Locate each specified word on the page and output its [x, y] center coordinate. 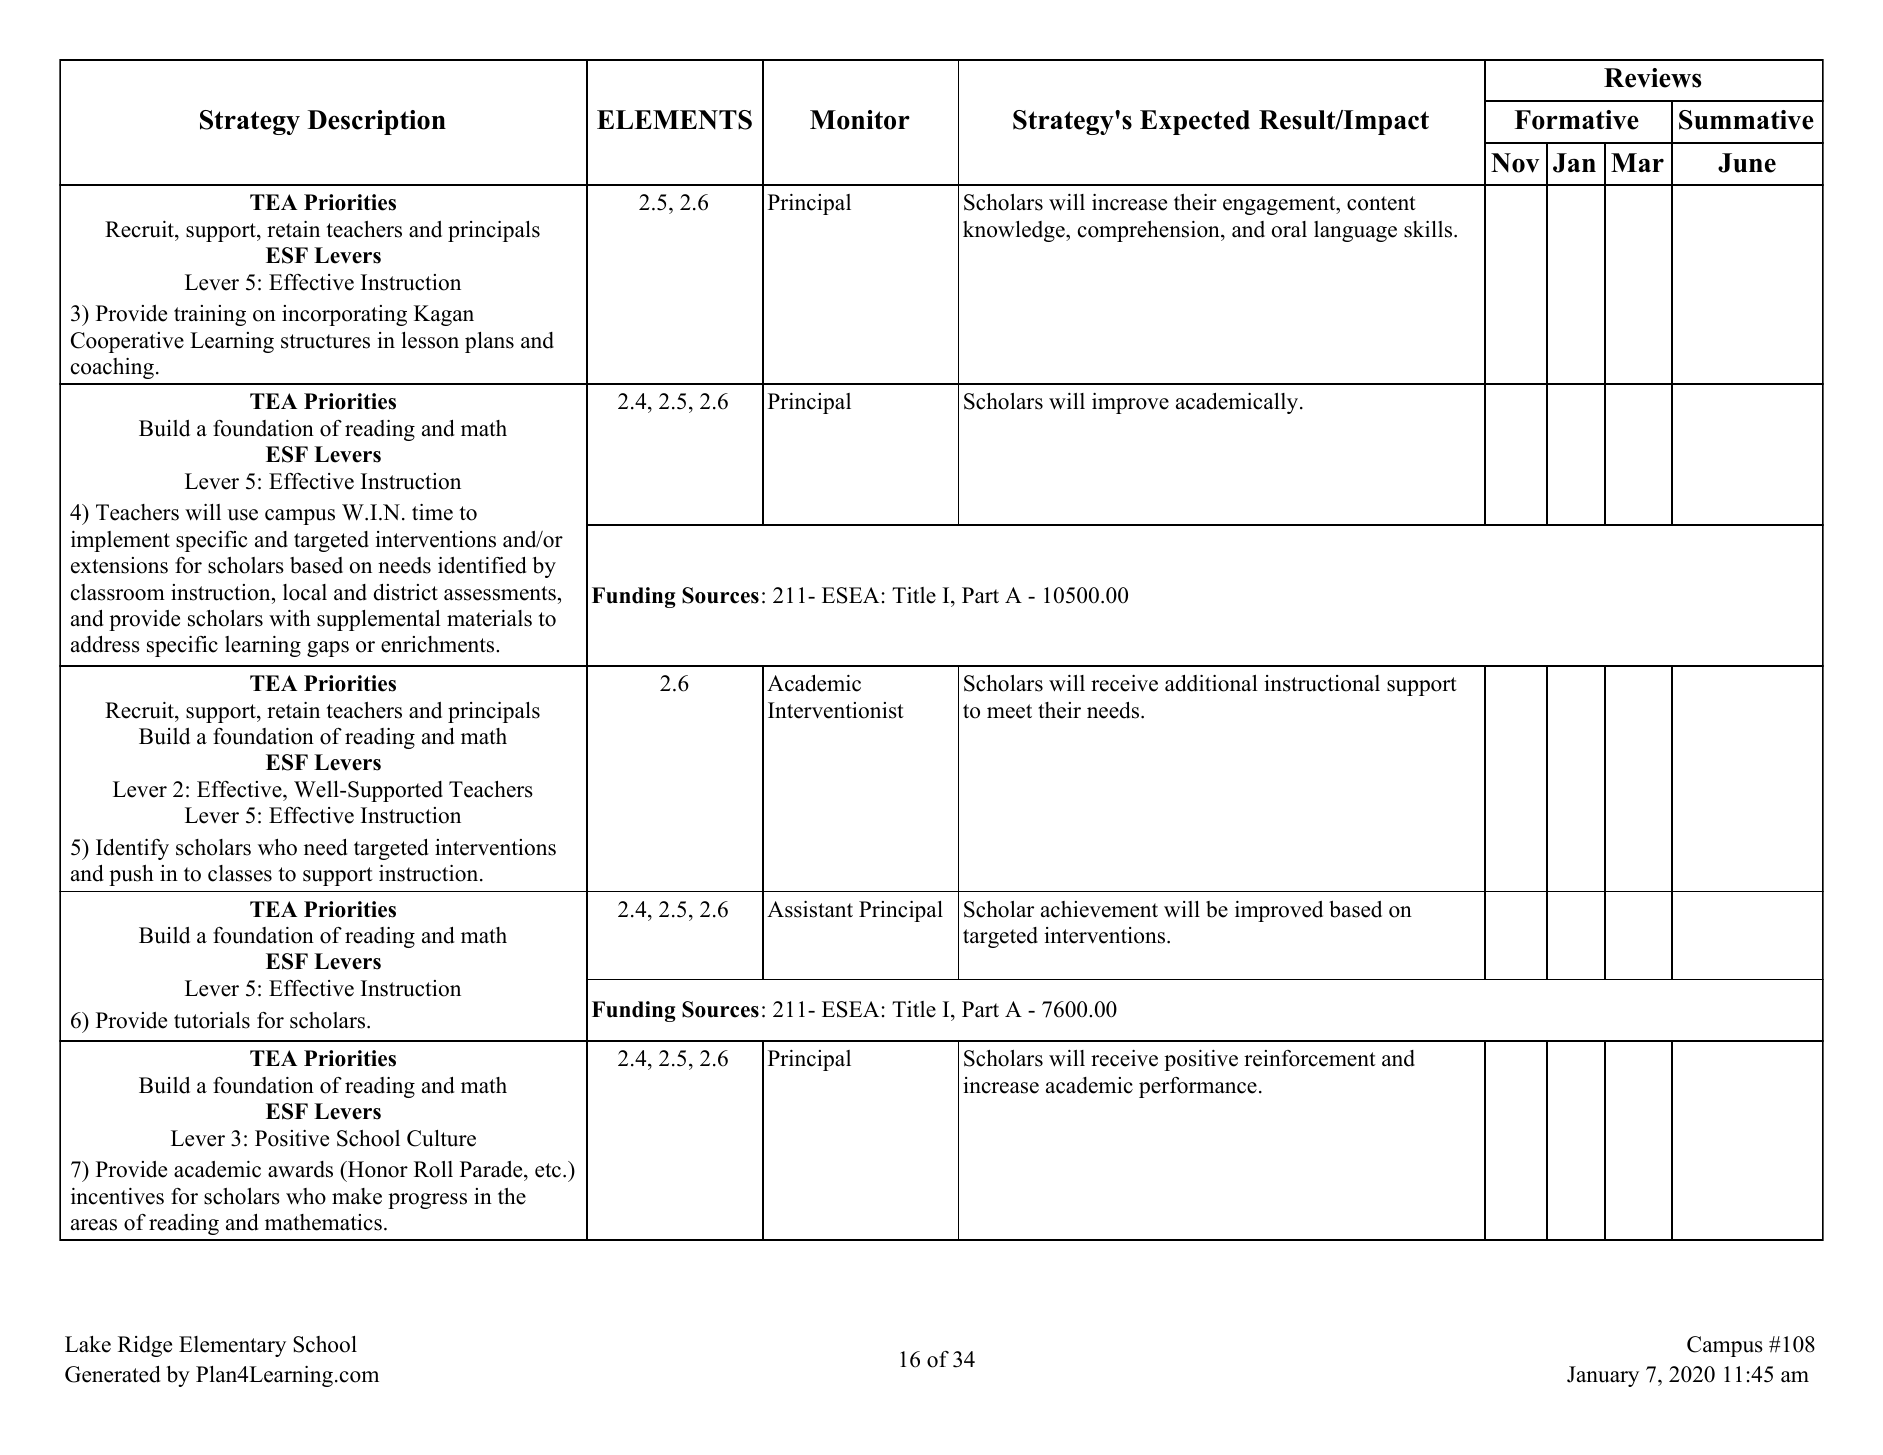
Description [376, 122]
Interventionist [836, 710]
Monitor [860, 120]
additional [1211, 683]
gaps [328, 649]
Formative [1576, 120]
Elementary [232, 1346]
